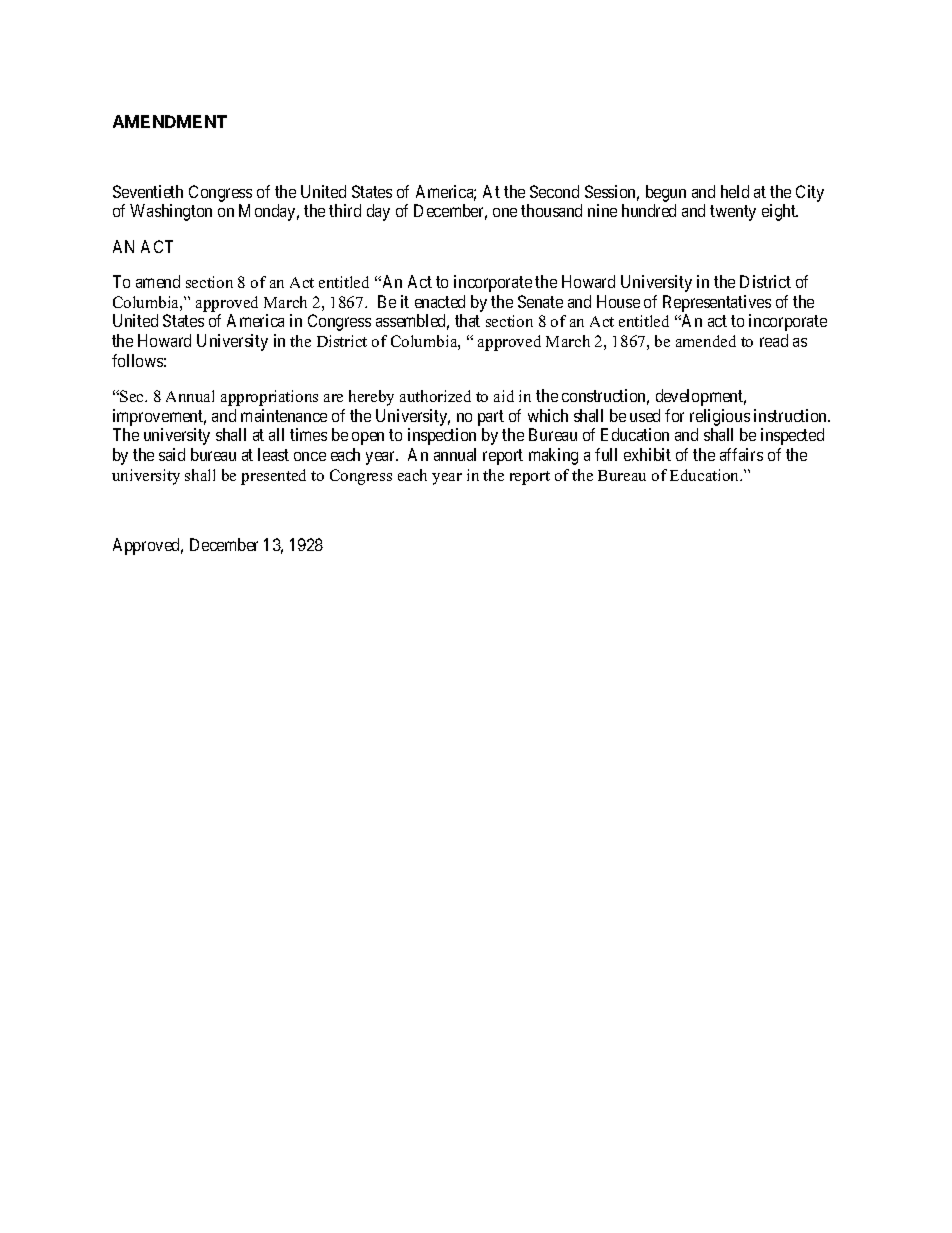  Describe the element at coordinates (735, 191) in the screenshot. I see `held` at that location.
